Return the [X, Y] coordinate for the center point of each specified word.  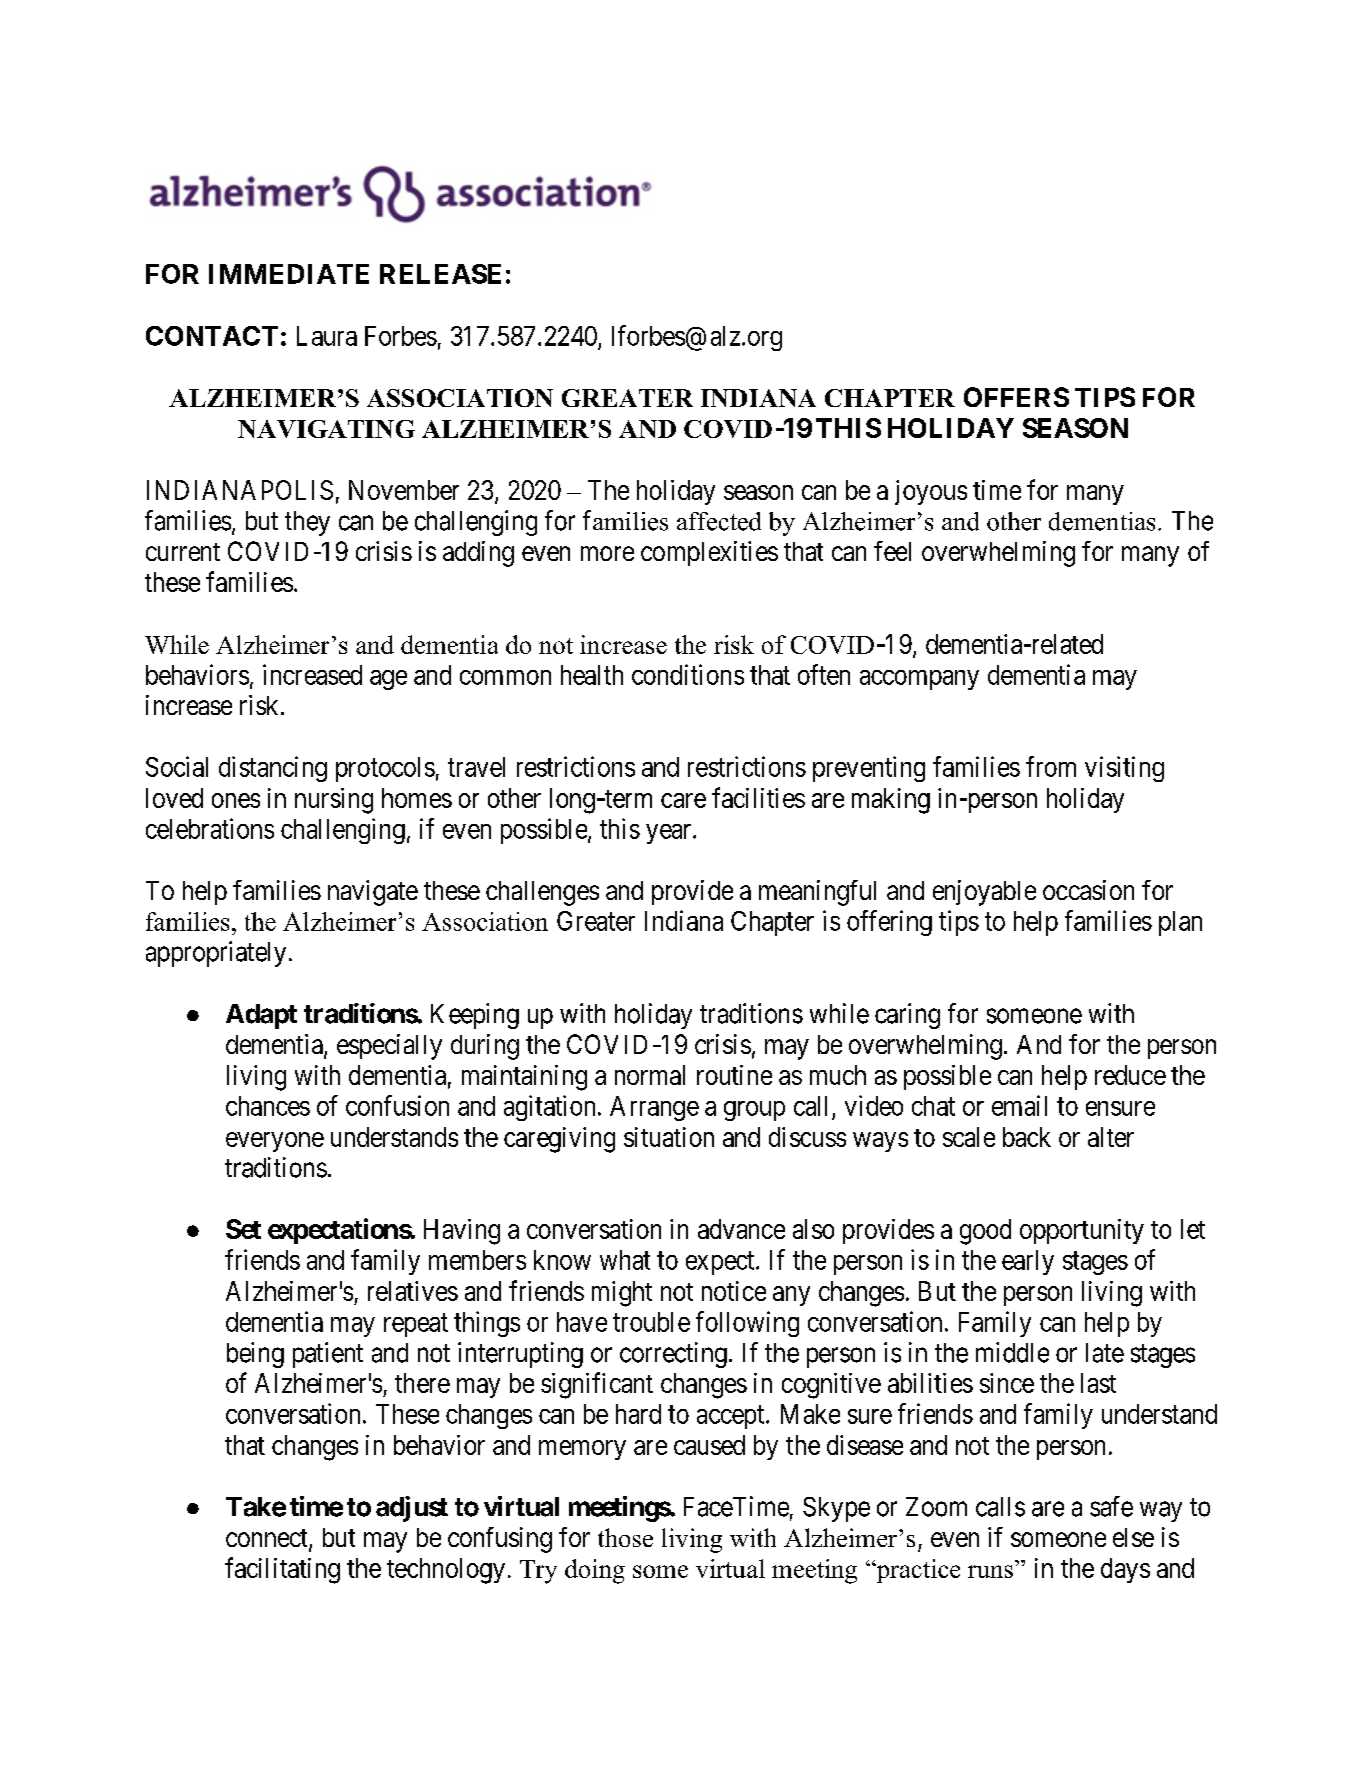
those [625, 1537]
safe [1111, 1506]
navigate [373, 893]
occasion [1088, 890]
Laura [327, 336]
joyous [931, 492]
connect [268, 1539]
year [670, 834]
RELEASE [440, 274]
